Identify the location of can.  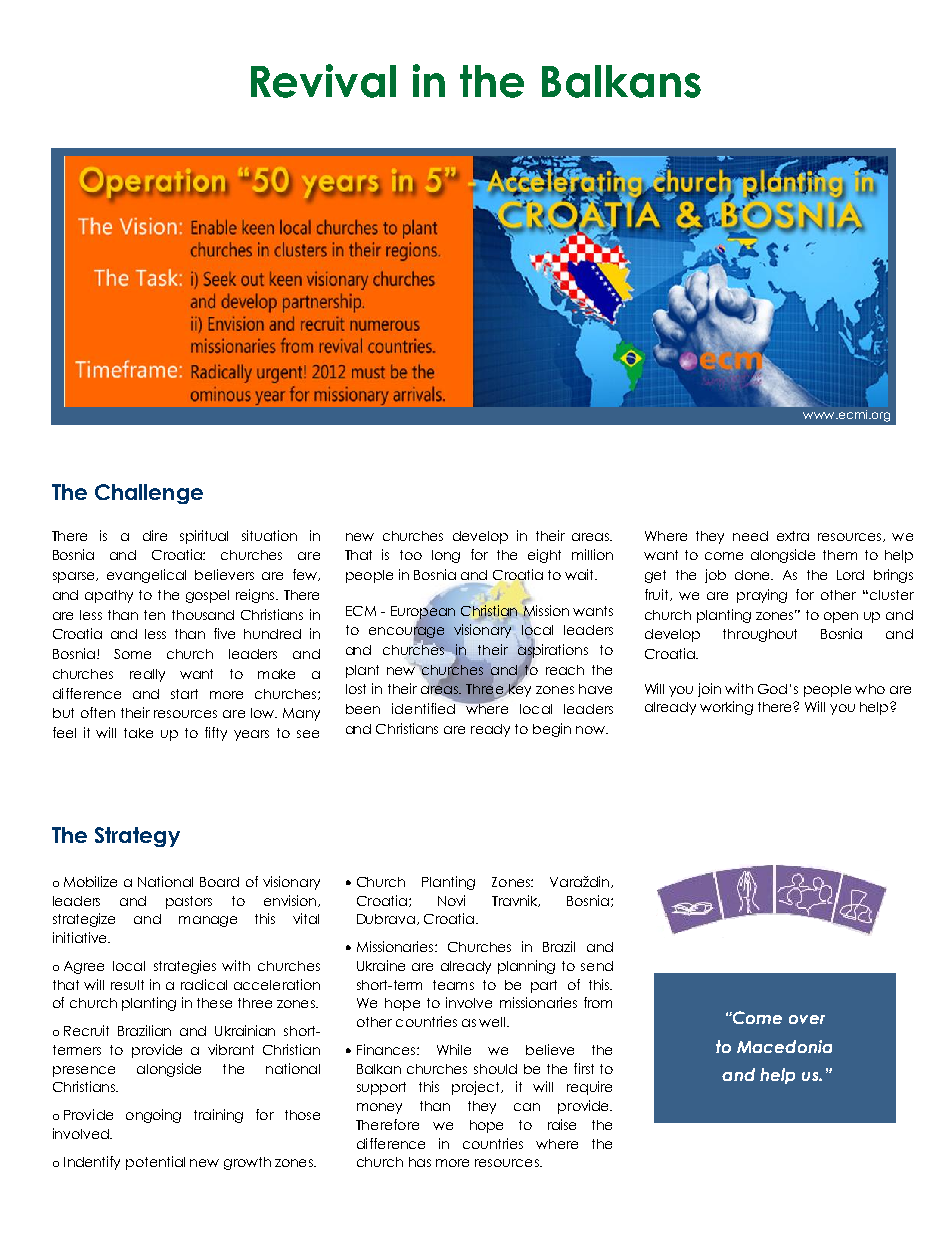
(527, 1107).
